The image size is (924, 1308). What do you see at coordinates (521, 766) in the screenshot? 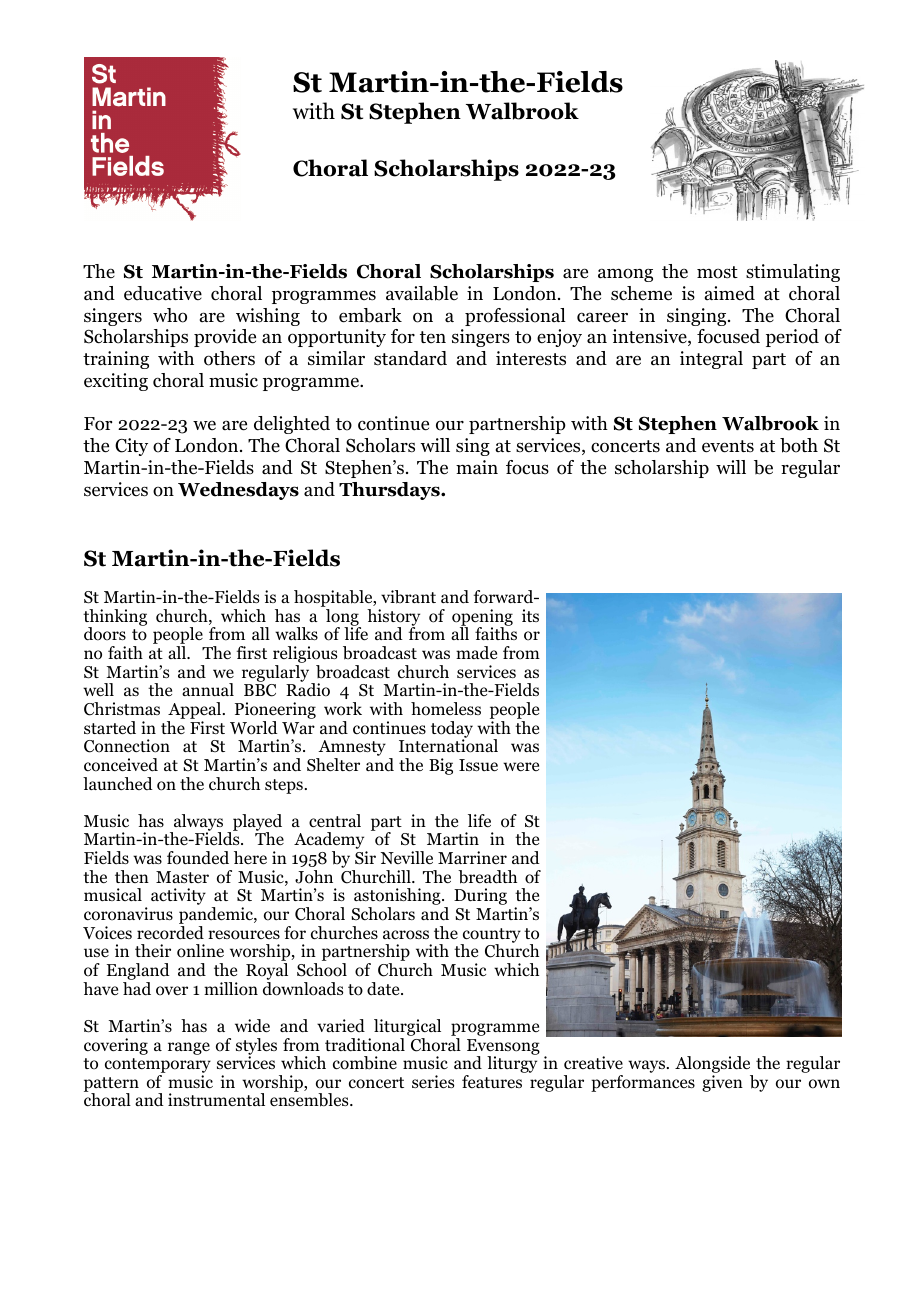
I see `were` at bounding box center [521, 766].
